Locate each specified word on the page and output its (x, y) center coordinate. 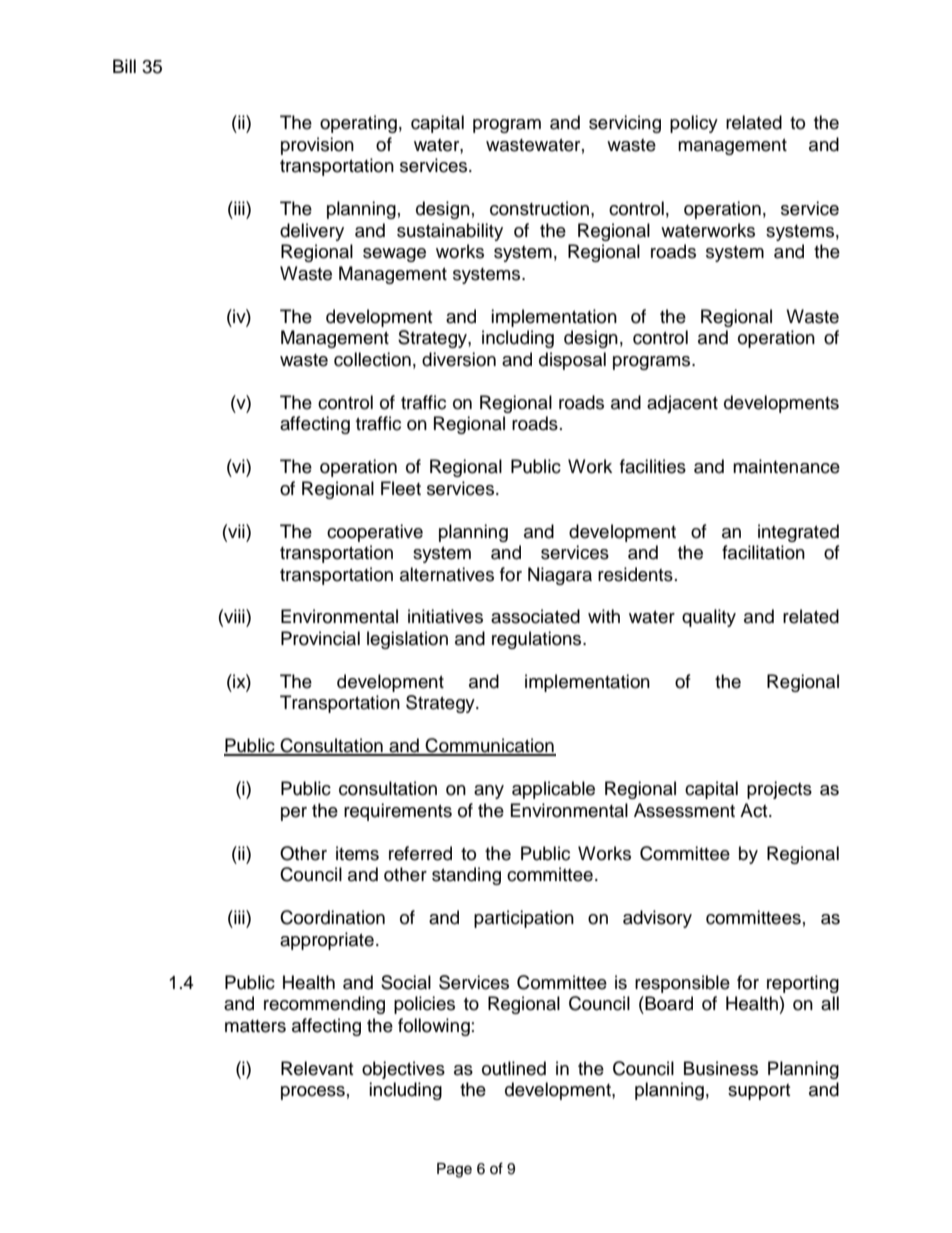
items (357, 853)
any (489, 792)
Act (755, 810)
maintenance (786, 466)
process (313, 1093)
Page (454, 1170)
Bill (124, 66)
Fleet (401, 488)
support (759, 1092)
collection (372, 359)
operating (358, 124)
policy (694, 124)
